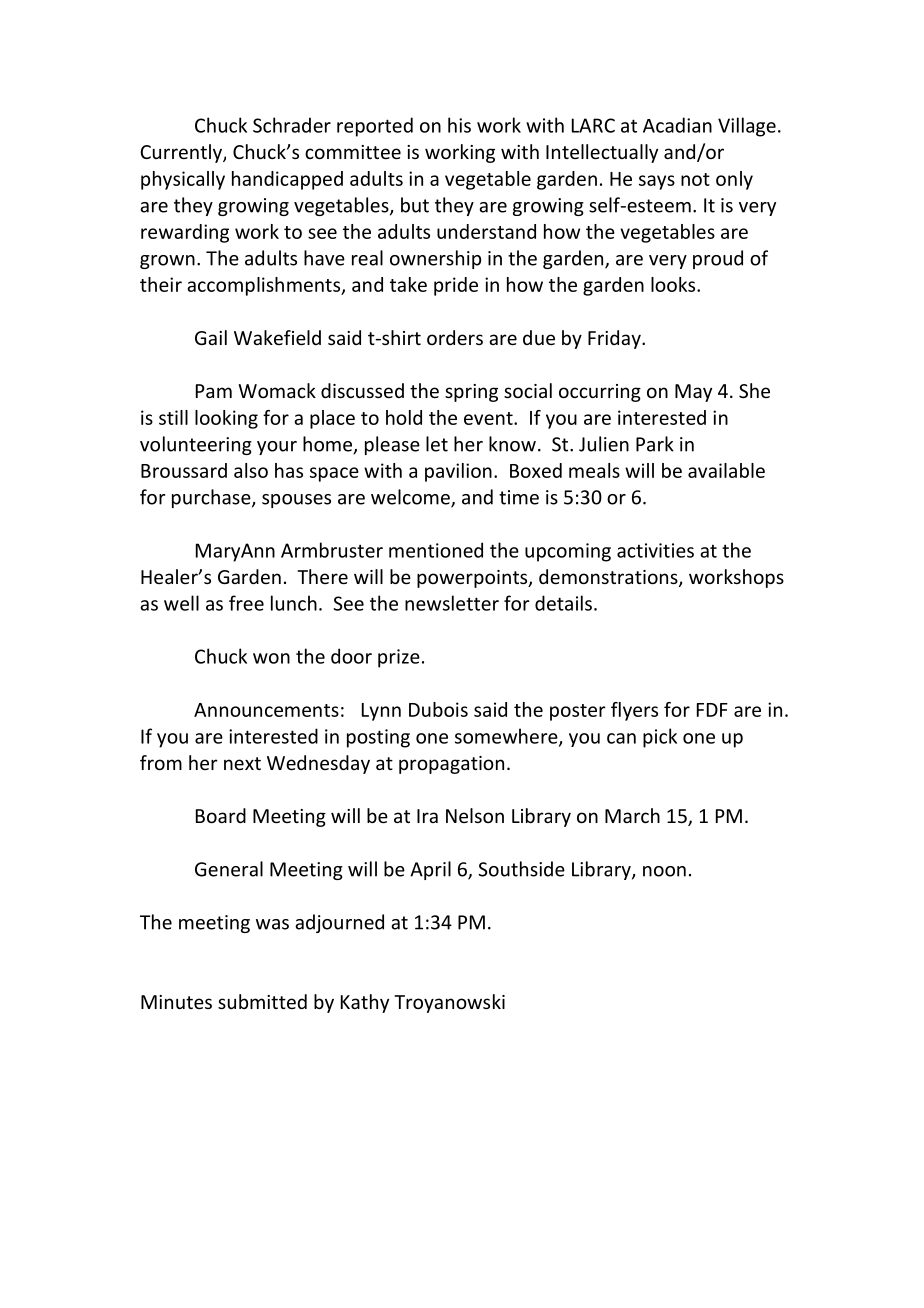 Image resolution: width=924 pixels, height=1308 pixels. What do you see at coordinates (262, 1001) in the page?
I see `submitted` at bounding box center [262, 1001].
